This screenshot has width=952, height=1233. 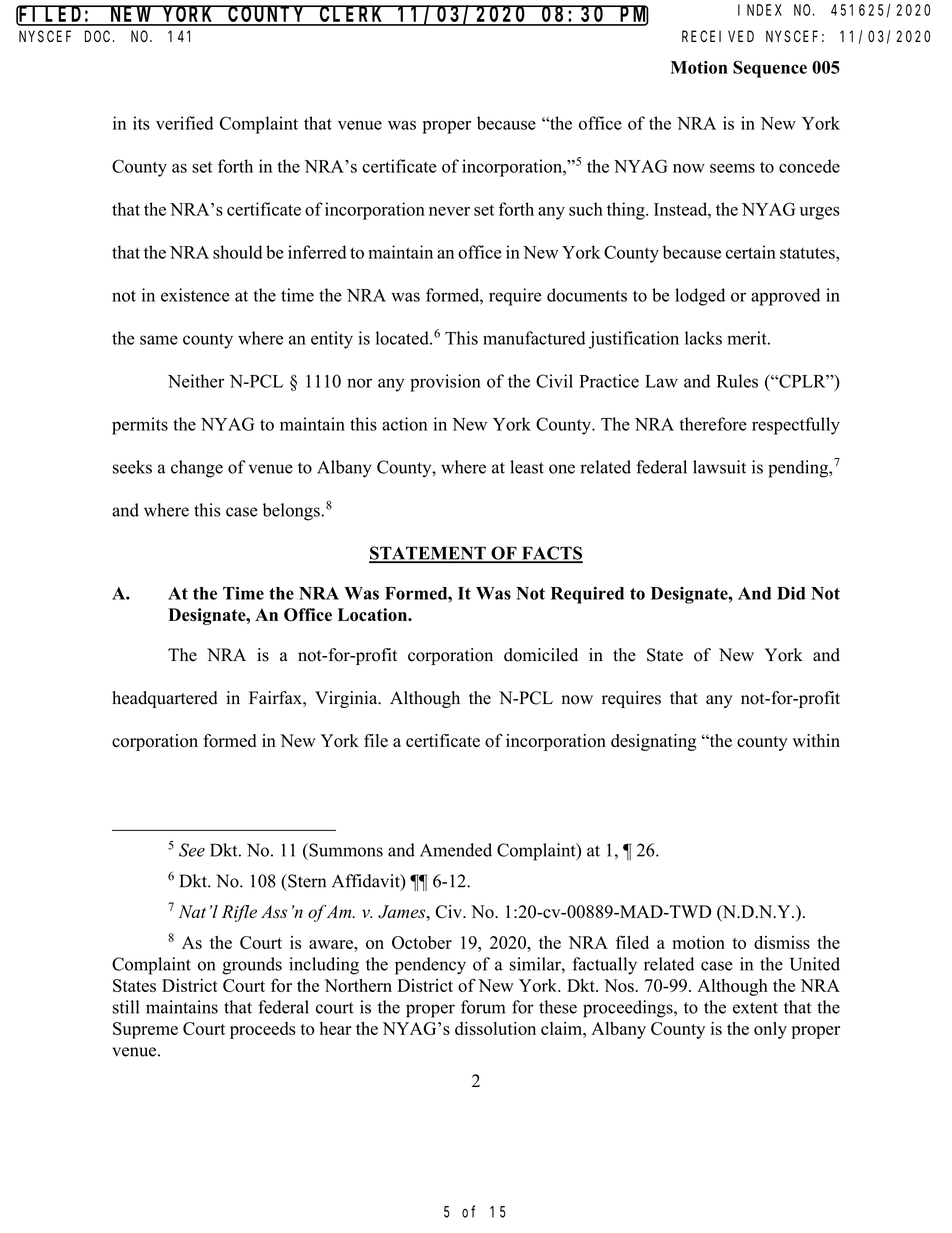 I want to click on within, so click(x=816, y=740).
